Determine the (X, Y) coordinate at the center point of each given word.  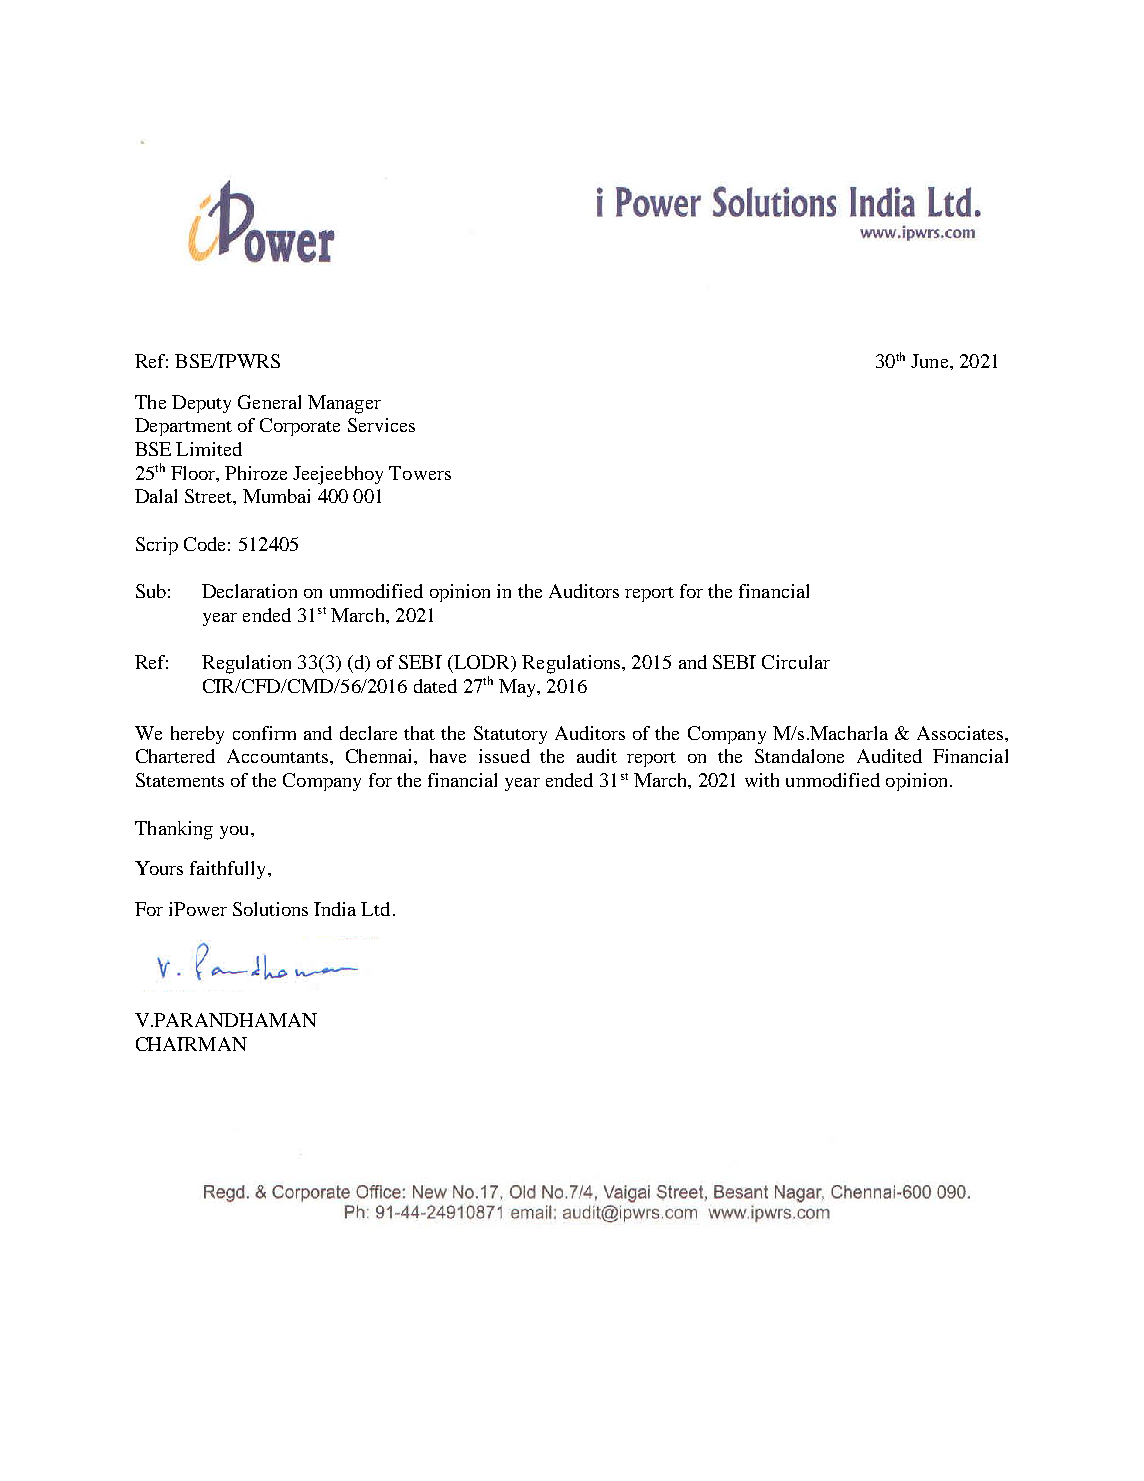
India (335, 909)
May (518, 688)
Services (381, 425)
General (269, 402)
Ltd (375, 909)
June (931, 361)
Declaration (249, 591)
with (762, 780)
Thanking (174, 830)
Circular (796, 662)
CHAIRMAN (191, 1044)
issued (504, 756)
